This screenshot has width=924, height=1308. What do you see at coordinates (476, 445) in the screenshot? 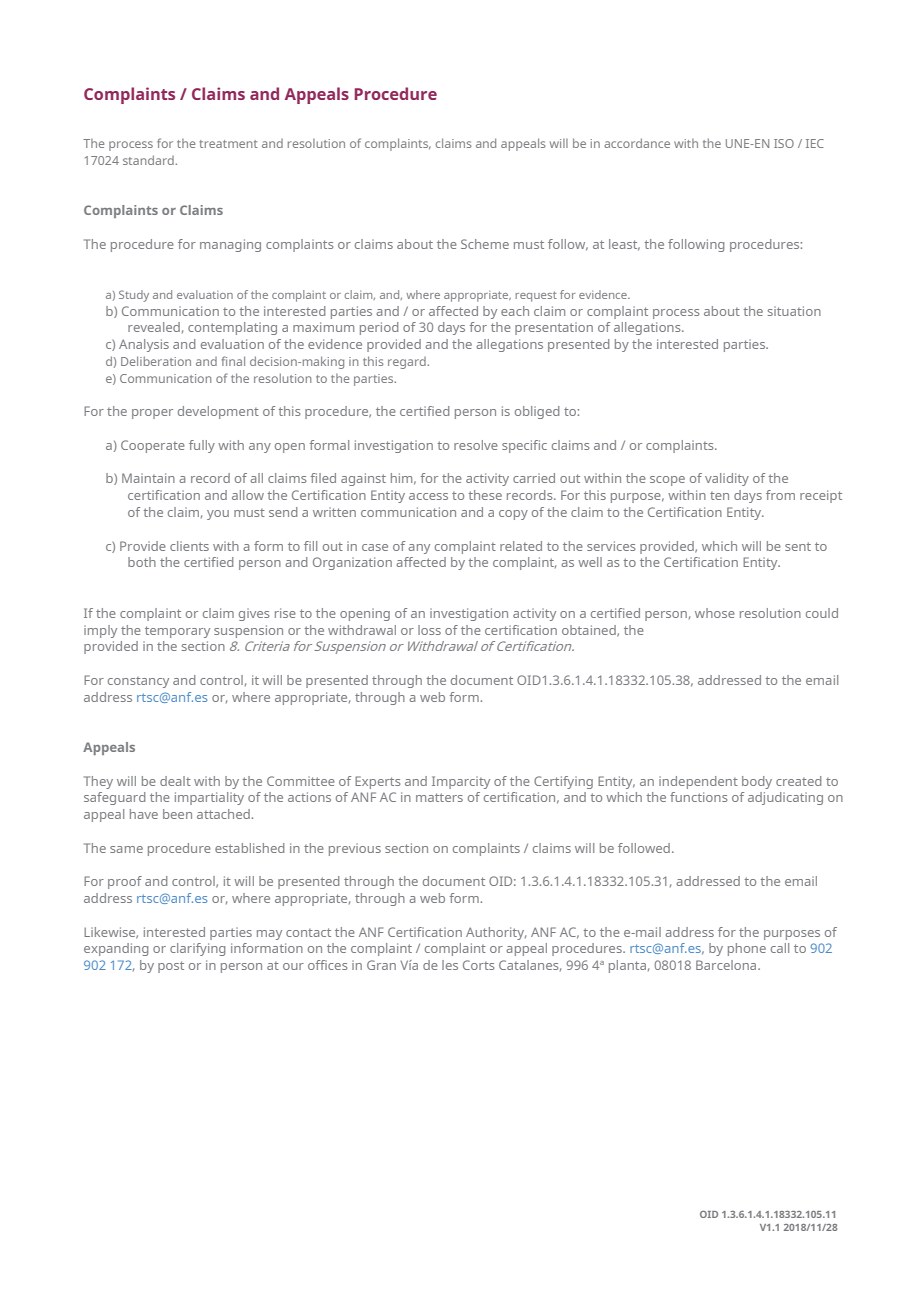
I see `resolve` at bounding box center [476, 445].
